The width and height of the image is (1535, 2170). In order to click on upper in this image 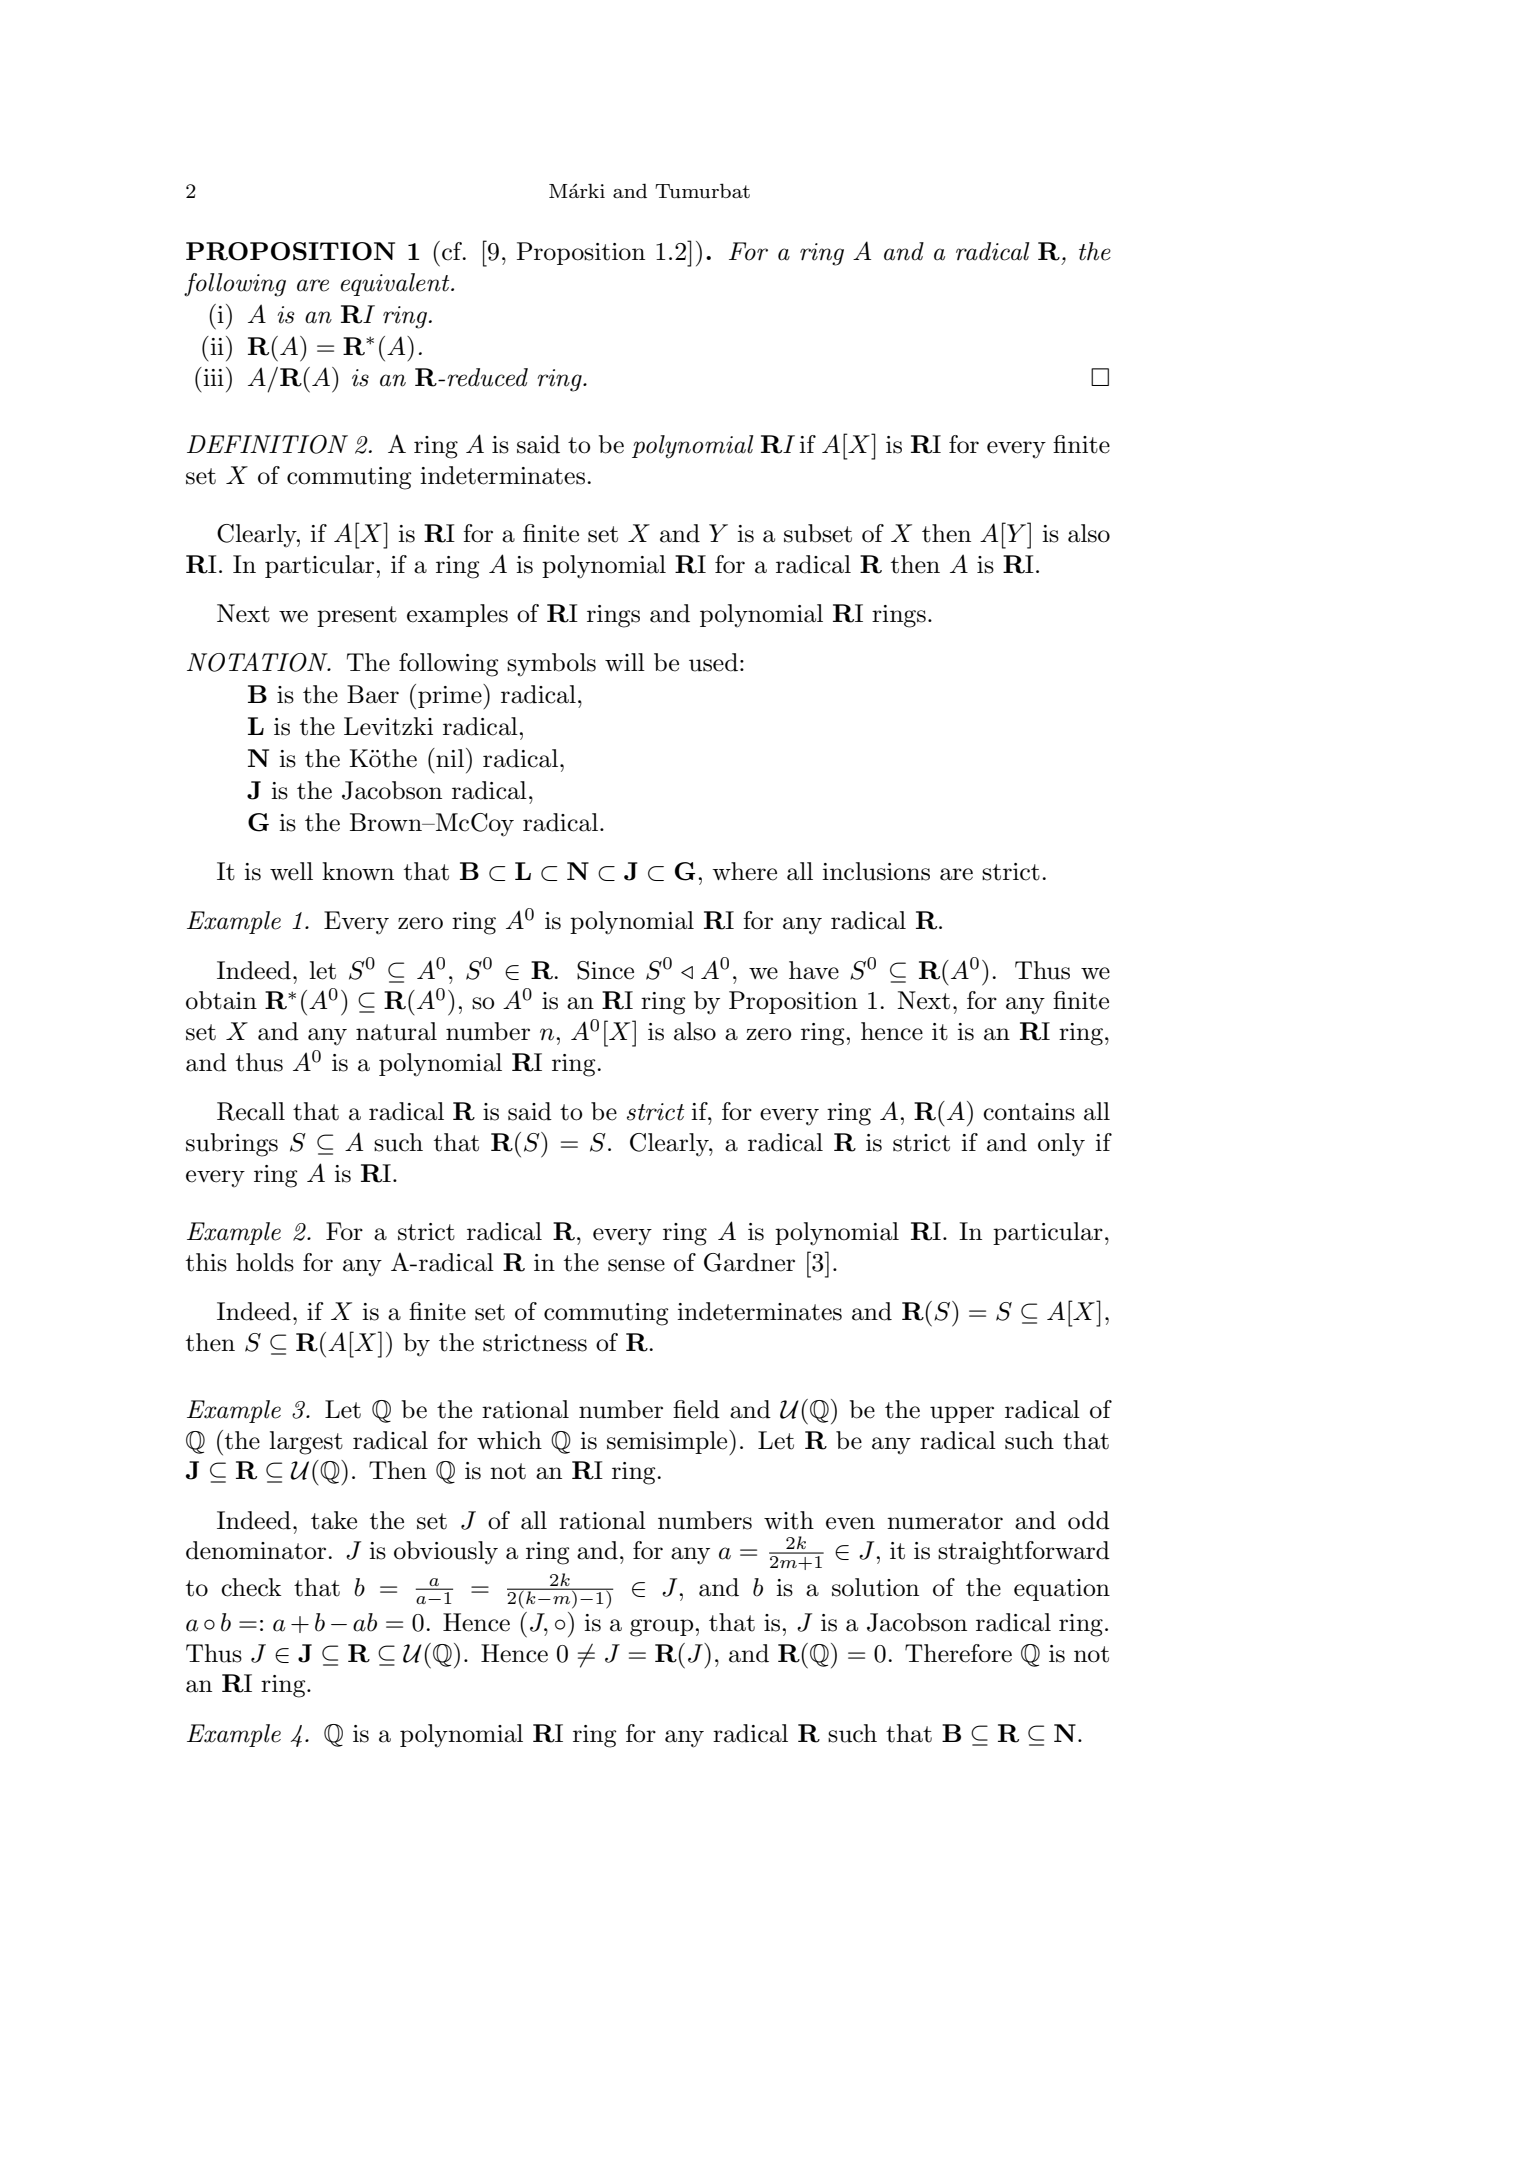, I will do `click(962, 1414)`.
